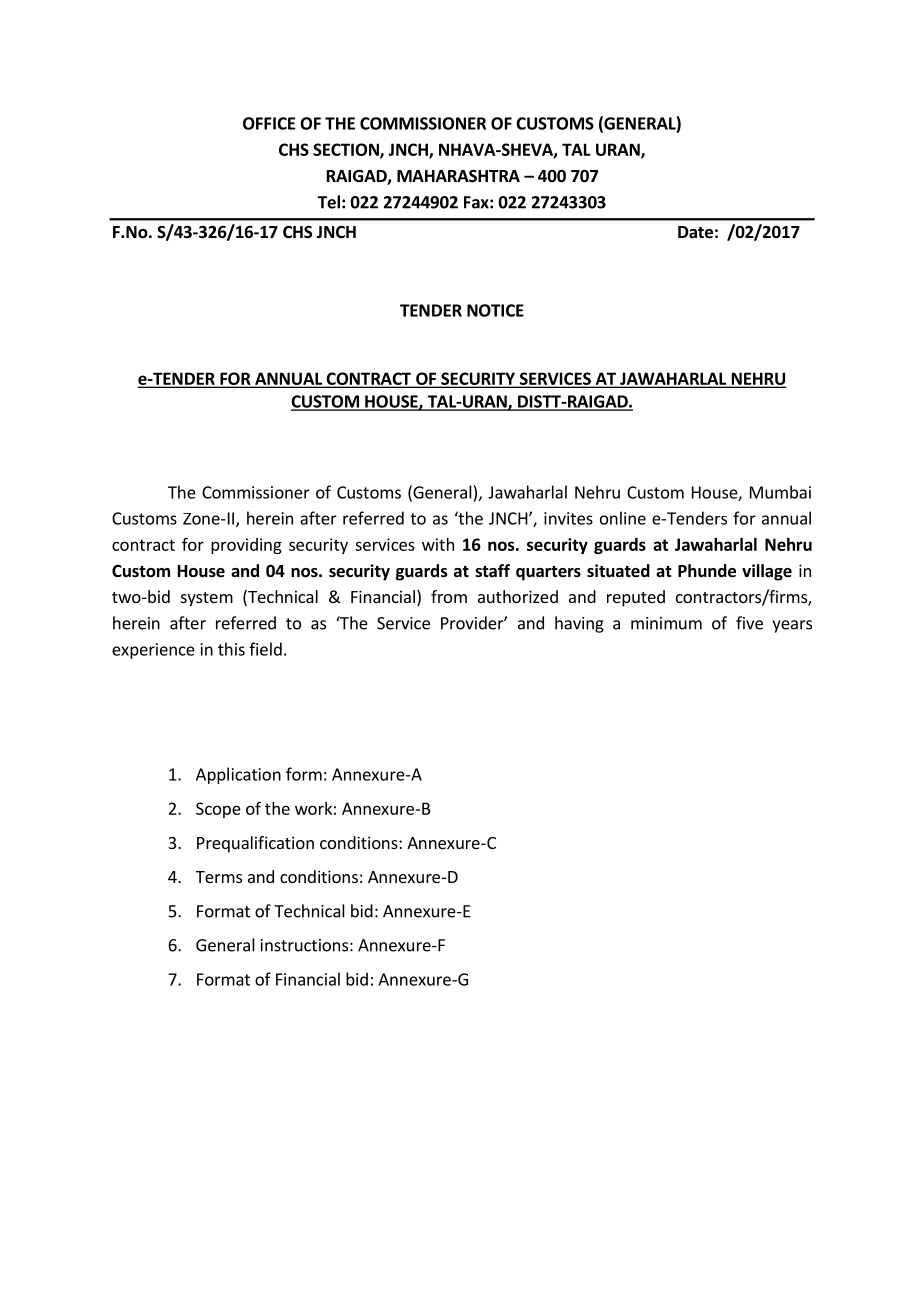  What do you see at coordinates (767, 572) in the page?
I see `village` at bounding box center [767, 572].
